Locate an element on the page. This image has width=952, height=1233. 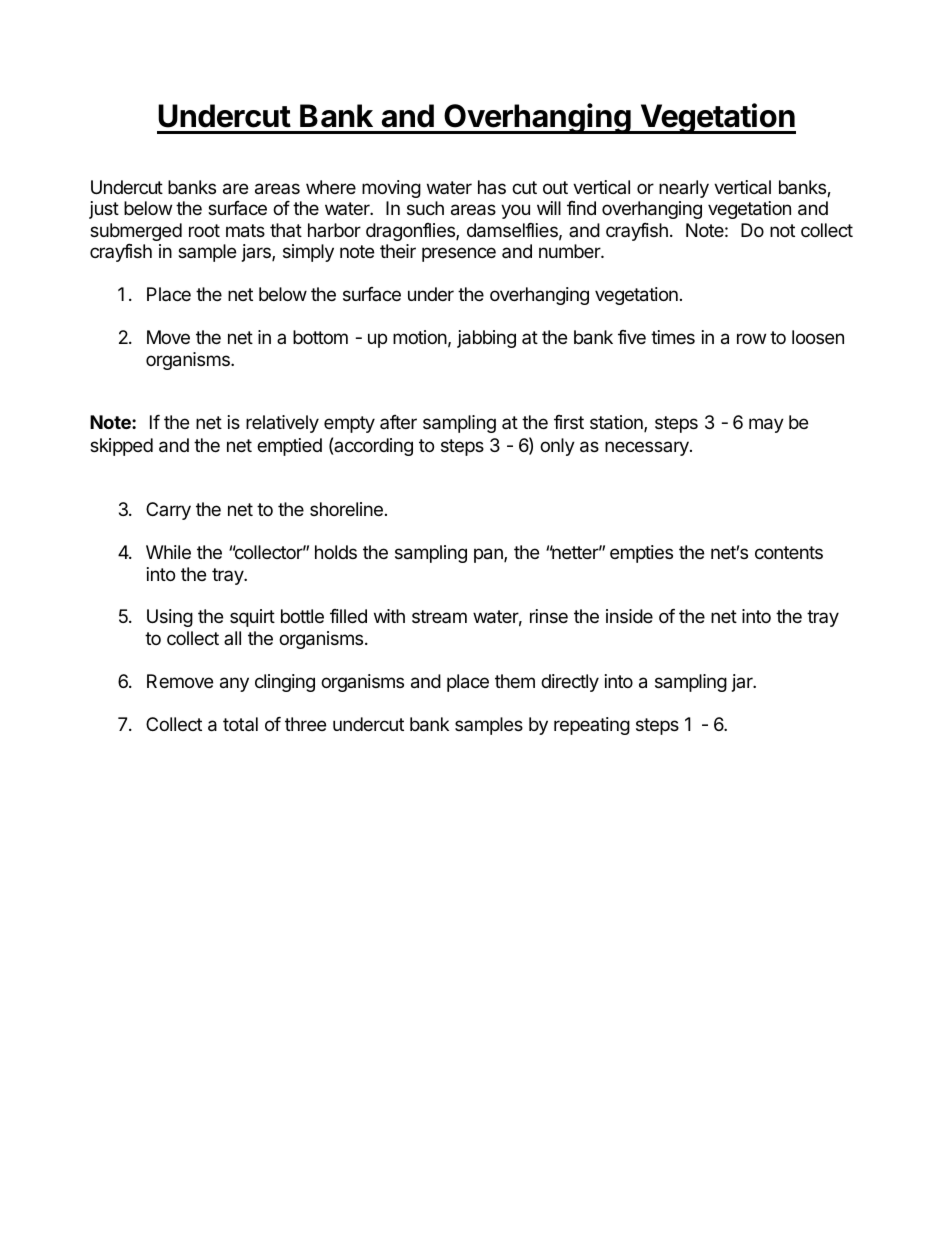
skipped is located at coordinates (121, 447).
